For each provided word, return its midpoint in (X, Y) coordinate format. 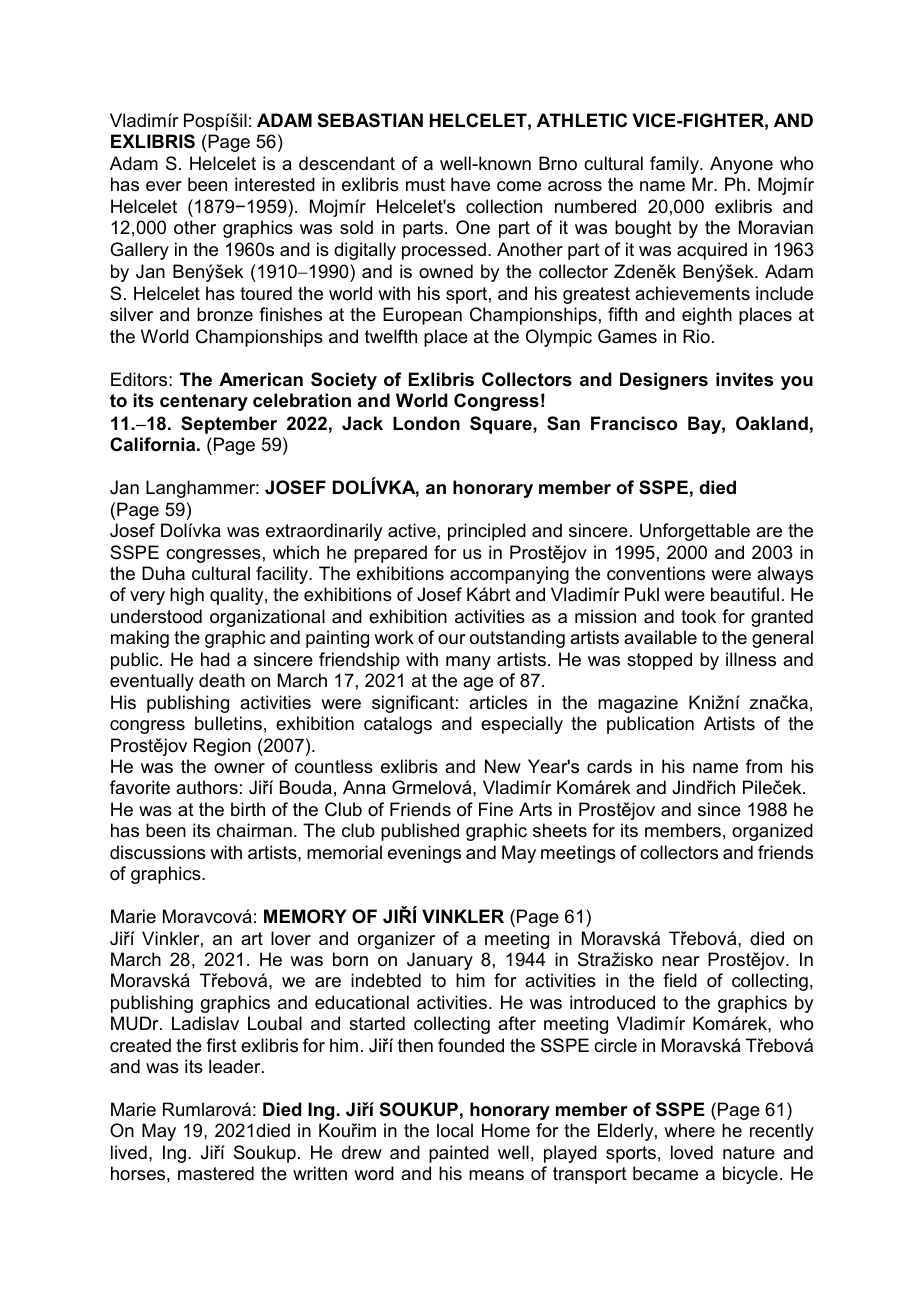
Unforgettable (695, 532)
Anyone (741, 165)
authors (207, 787)
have (470, 184)
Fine (496, 809)
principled (487, 532)
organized (772, 832)
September (229, 425)
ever (164, 186)
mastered (216, 1173)
